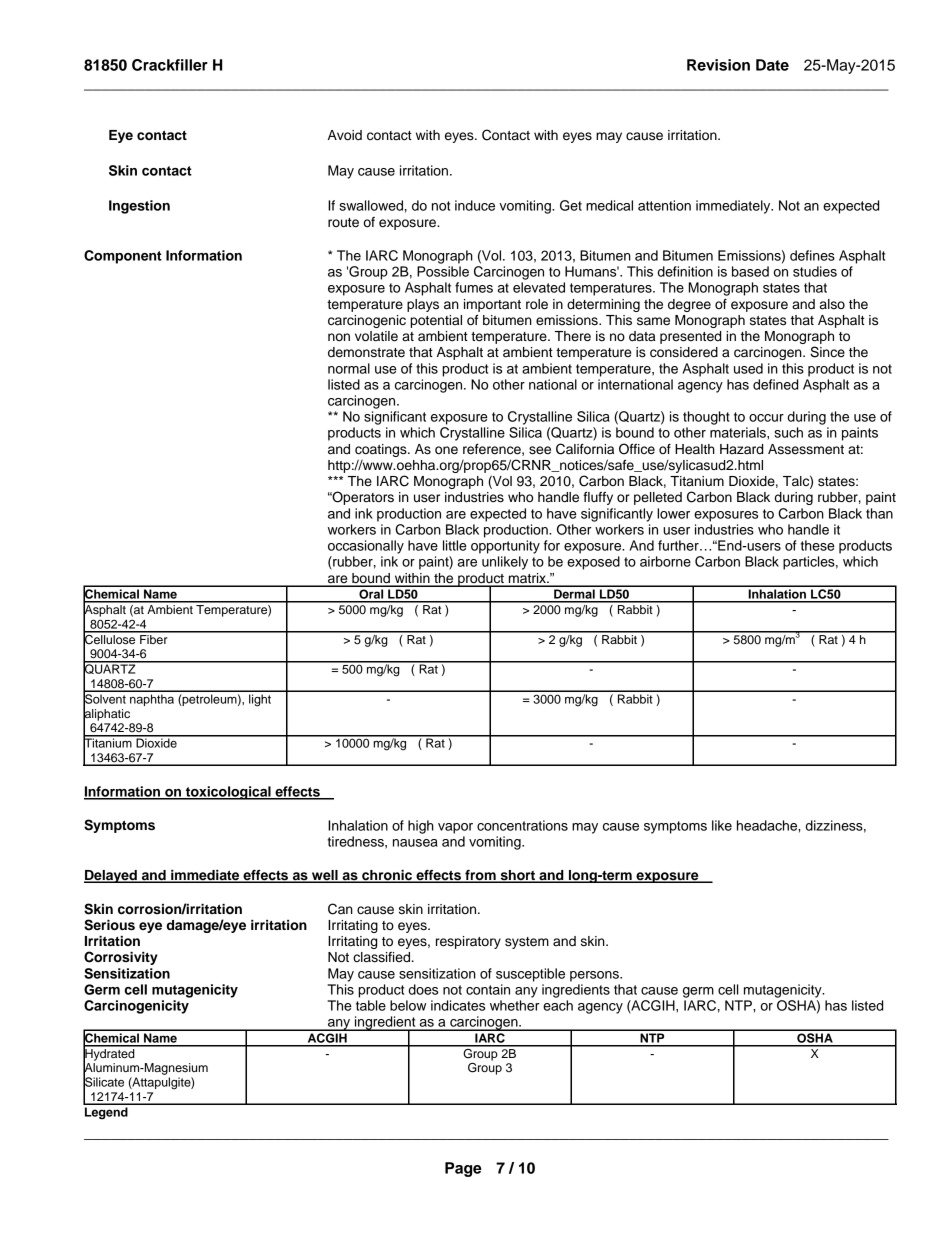  What do you see at coordinates (788, 432) in the screenshot?
I see `such` at bounding box center [788, 432].
